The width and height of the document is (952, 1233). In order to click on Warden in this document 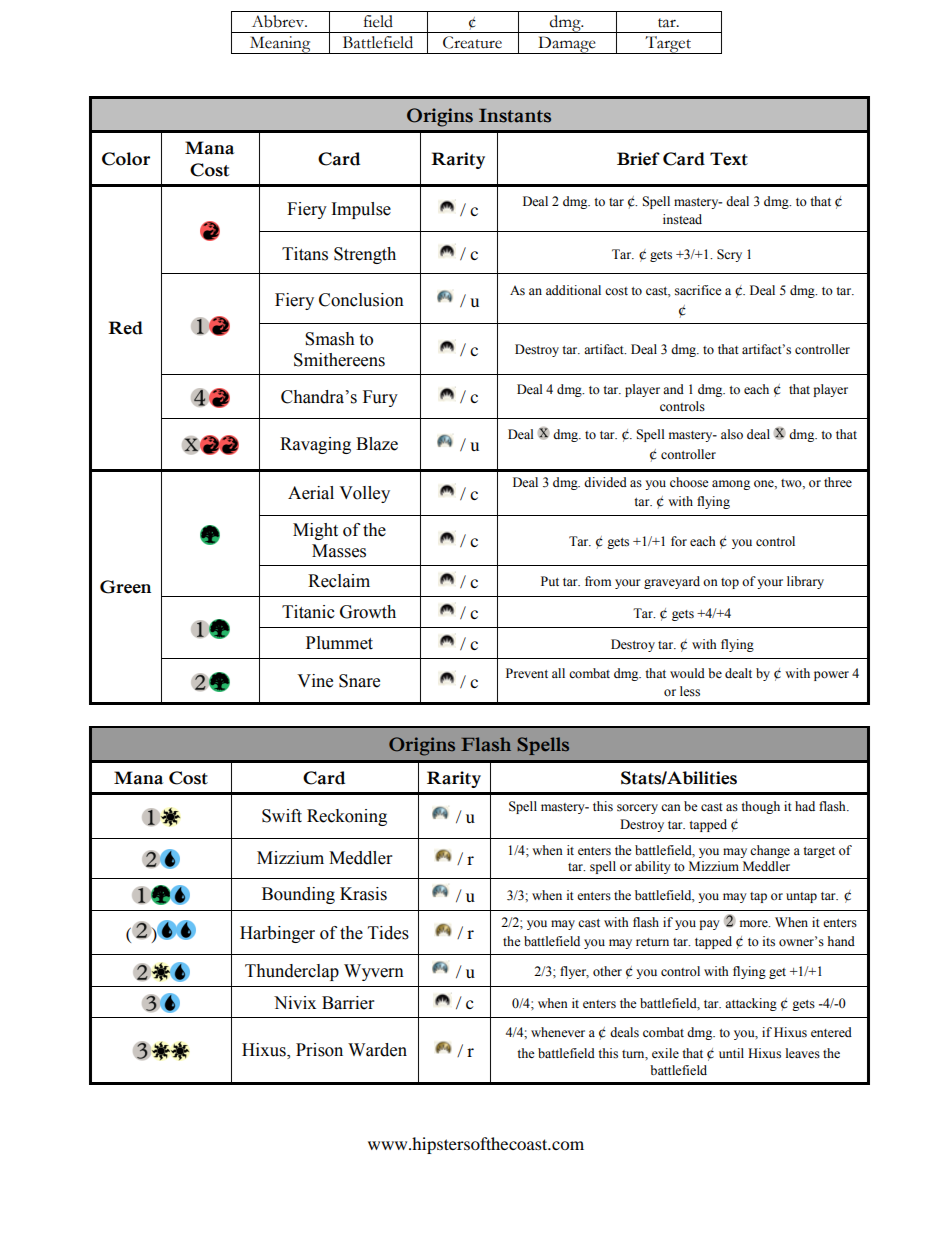, I will do `click(377, 1050)`.
